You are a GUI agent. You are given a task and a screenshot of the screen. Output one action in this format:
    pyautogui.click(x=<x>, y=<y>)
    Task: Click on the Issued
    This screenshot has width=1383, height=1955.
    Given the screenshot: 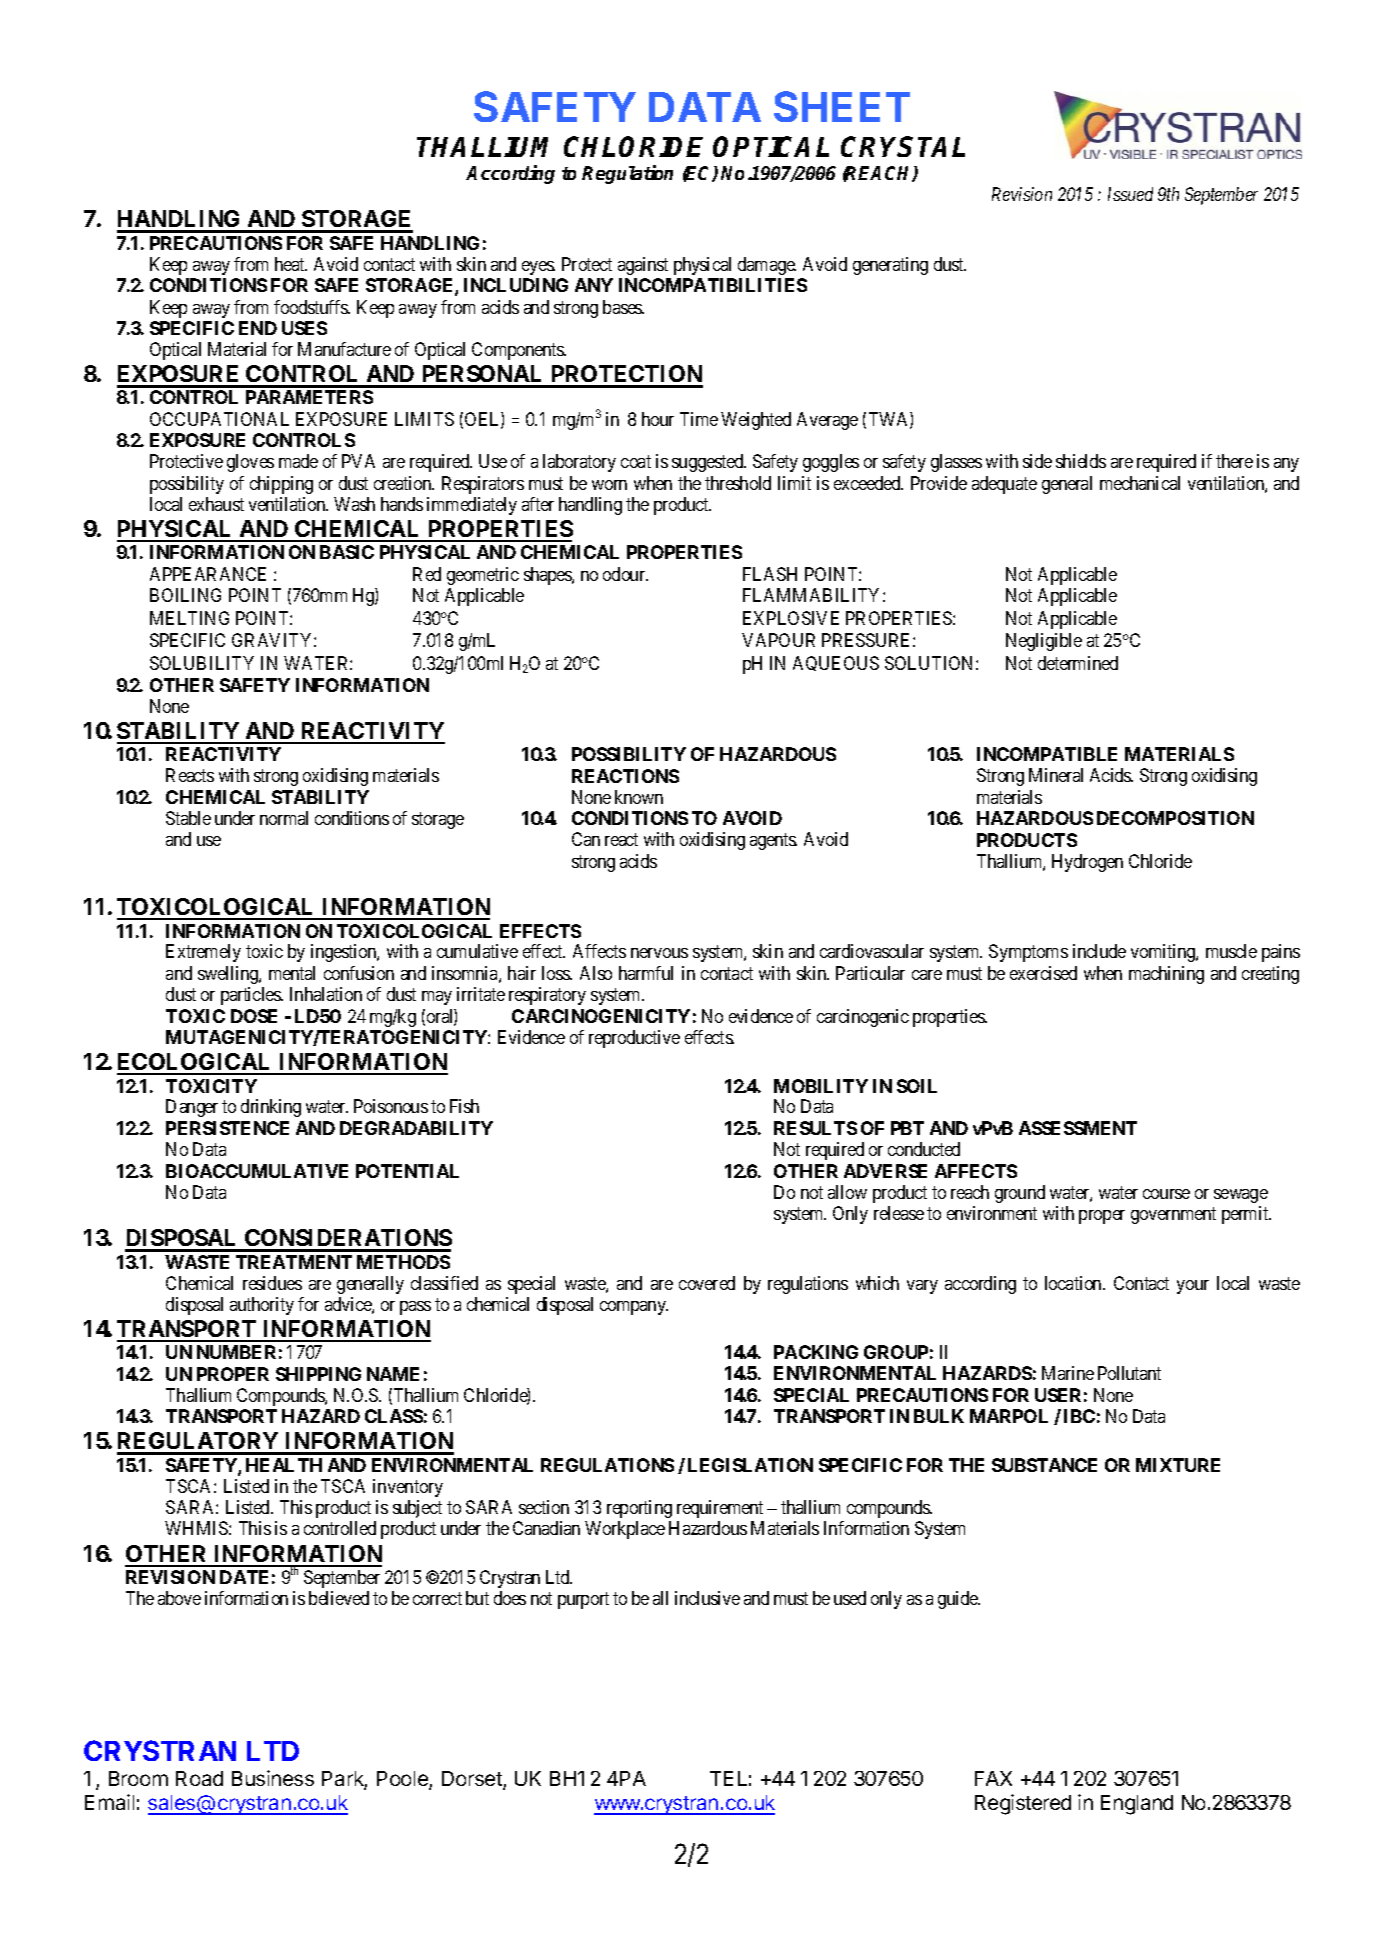 What is the action you would take?
    pyautogui.click(x=1130, y=194)
